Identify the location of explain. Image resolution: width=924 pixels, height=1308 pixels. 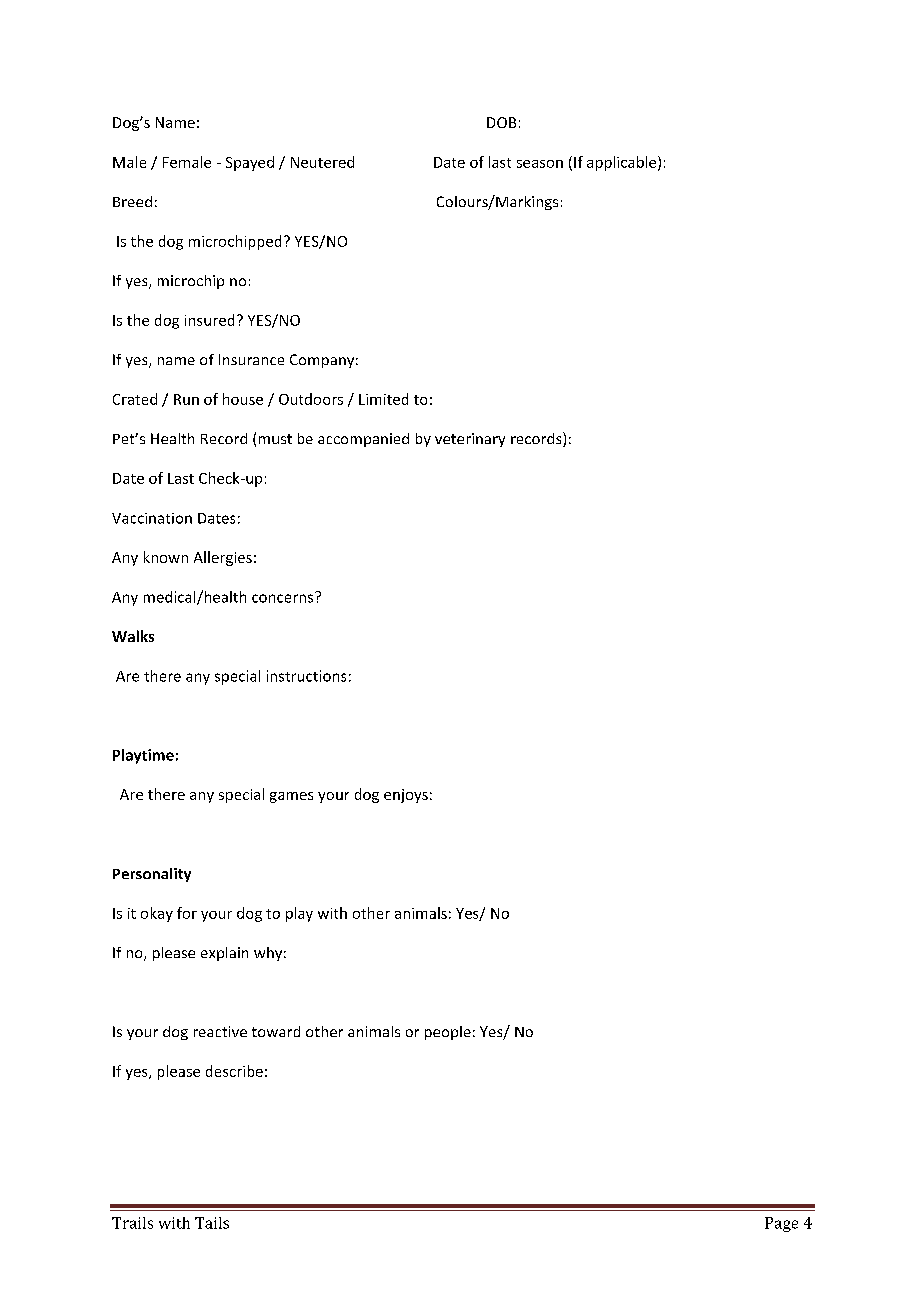
(224, 954).
